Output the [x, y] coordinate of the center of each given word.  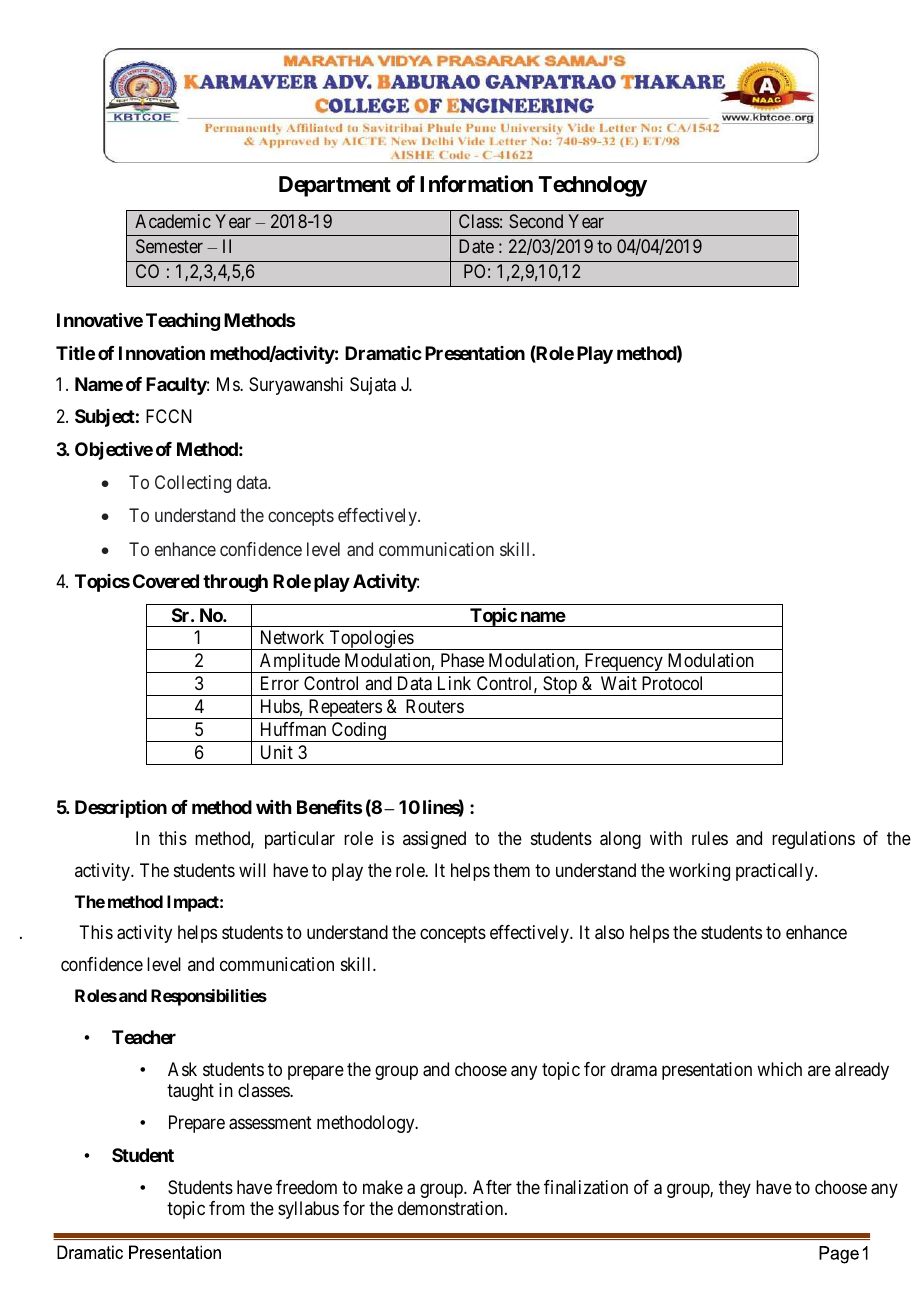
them [511, 870]
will [252, 870]
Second [536, 221]
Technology [592, 186]
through [235, 583]
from [227, 1208]
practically [776, 872]
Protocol [672, 683]
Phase [462, 660]
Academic [173, 221]
